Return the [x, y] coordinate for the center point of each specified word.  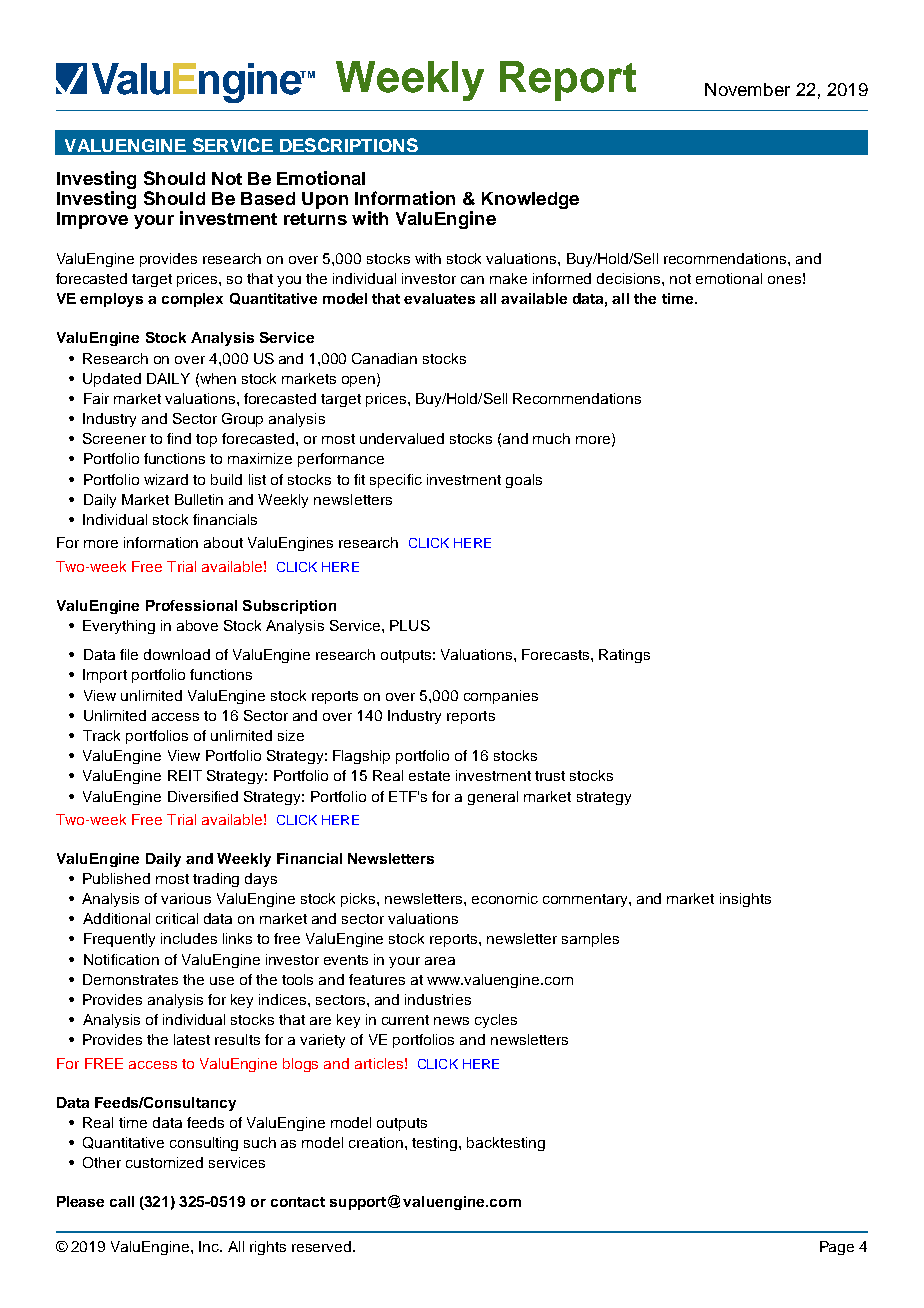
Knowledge [530, 200]
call [122, 1201]
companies [501, 697]
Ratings [624, 656]
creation [376, 1142]
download [177, 654]
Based [268, 198]
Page [837, 1248]
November [747, 89]
